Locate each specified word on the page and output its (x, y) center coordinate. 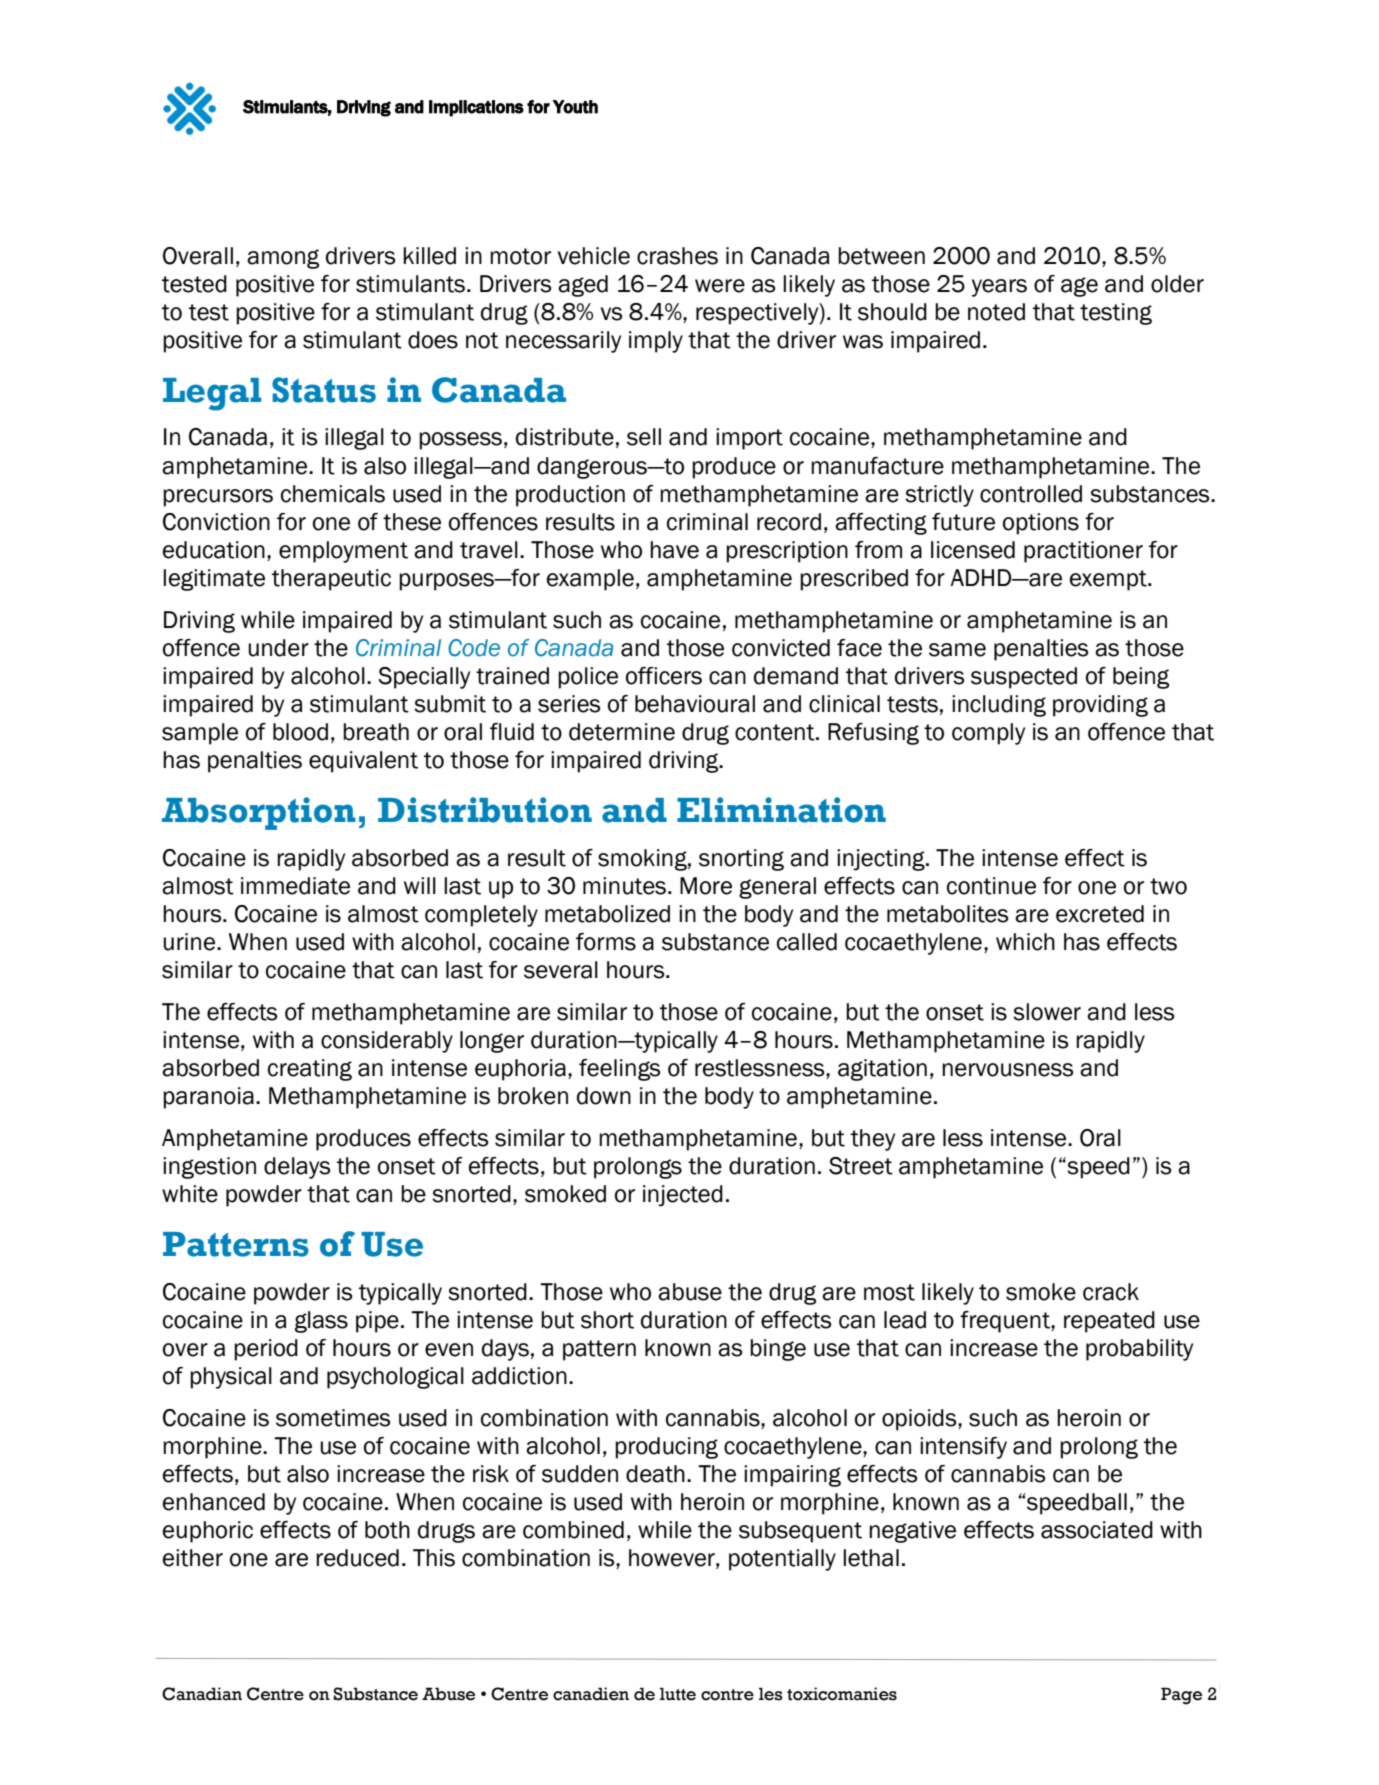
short (607, 1320)
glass (321, 1322)
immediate (295, 886)
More (706, 886)
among (283, 259)
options (1041, 524)
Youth (575, 107)
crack (1111, 1292)
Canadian (202, 1694)
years (999, 288)
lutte (678, 1694)
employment (343, 552)
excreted (1100, 914)
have (674, 550)
